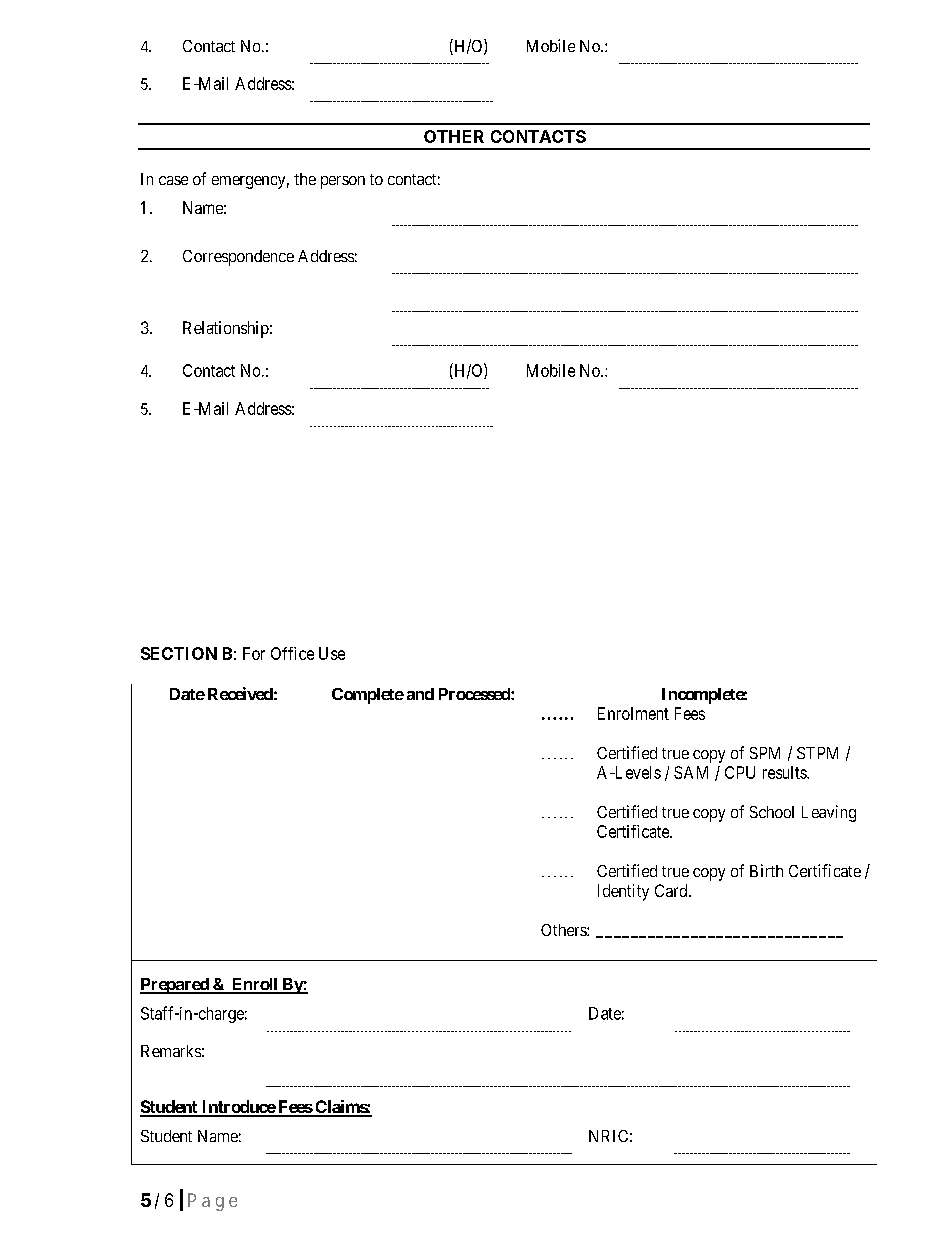  Describe the element at coordinates (238, 258) in the page. I see `Correspondence` at that location.
